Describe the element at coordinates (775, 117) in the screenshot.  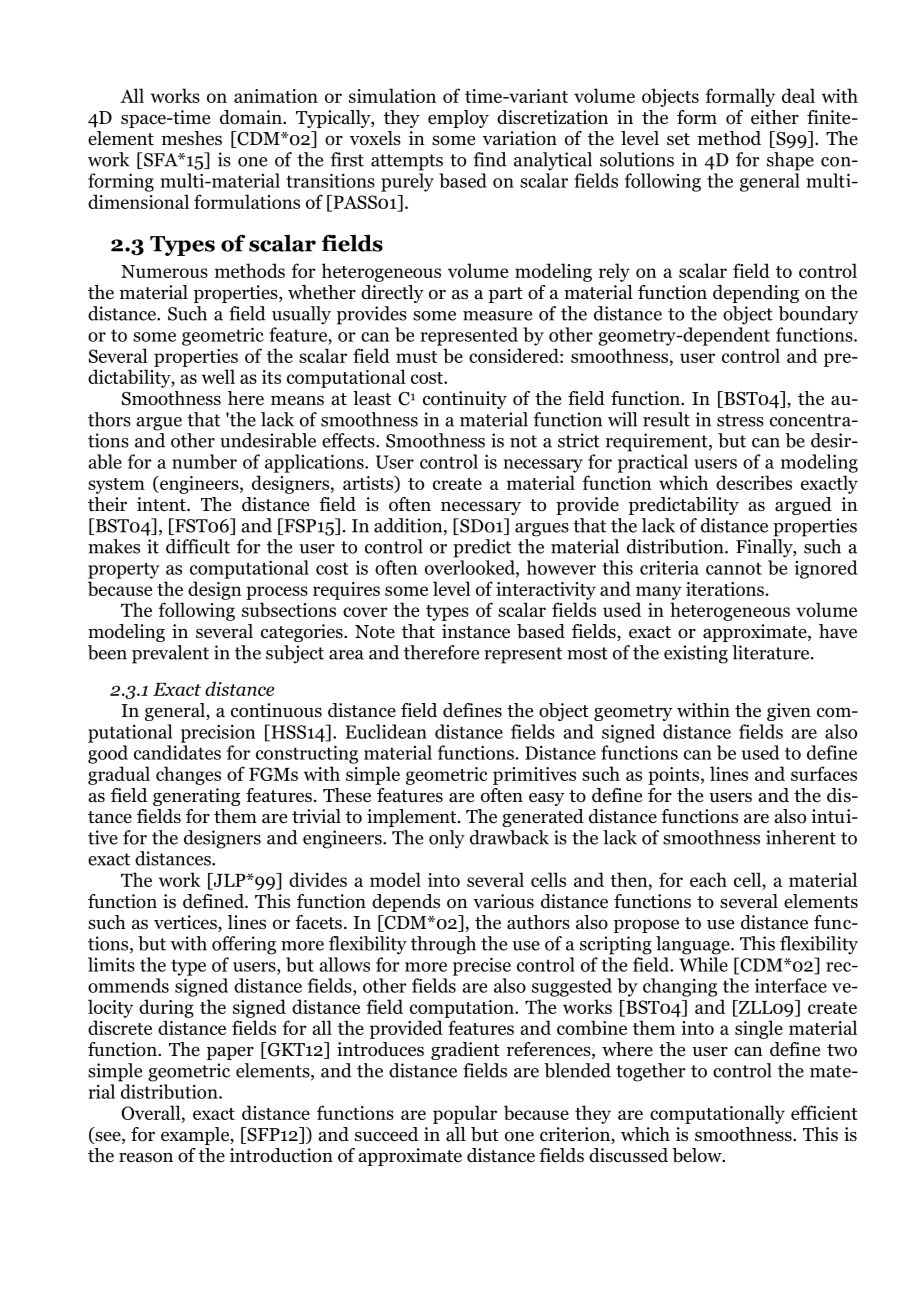
I see `either` at that location.
